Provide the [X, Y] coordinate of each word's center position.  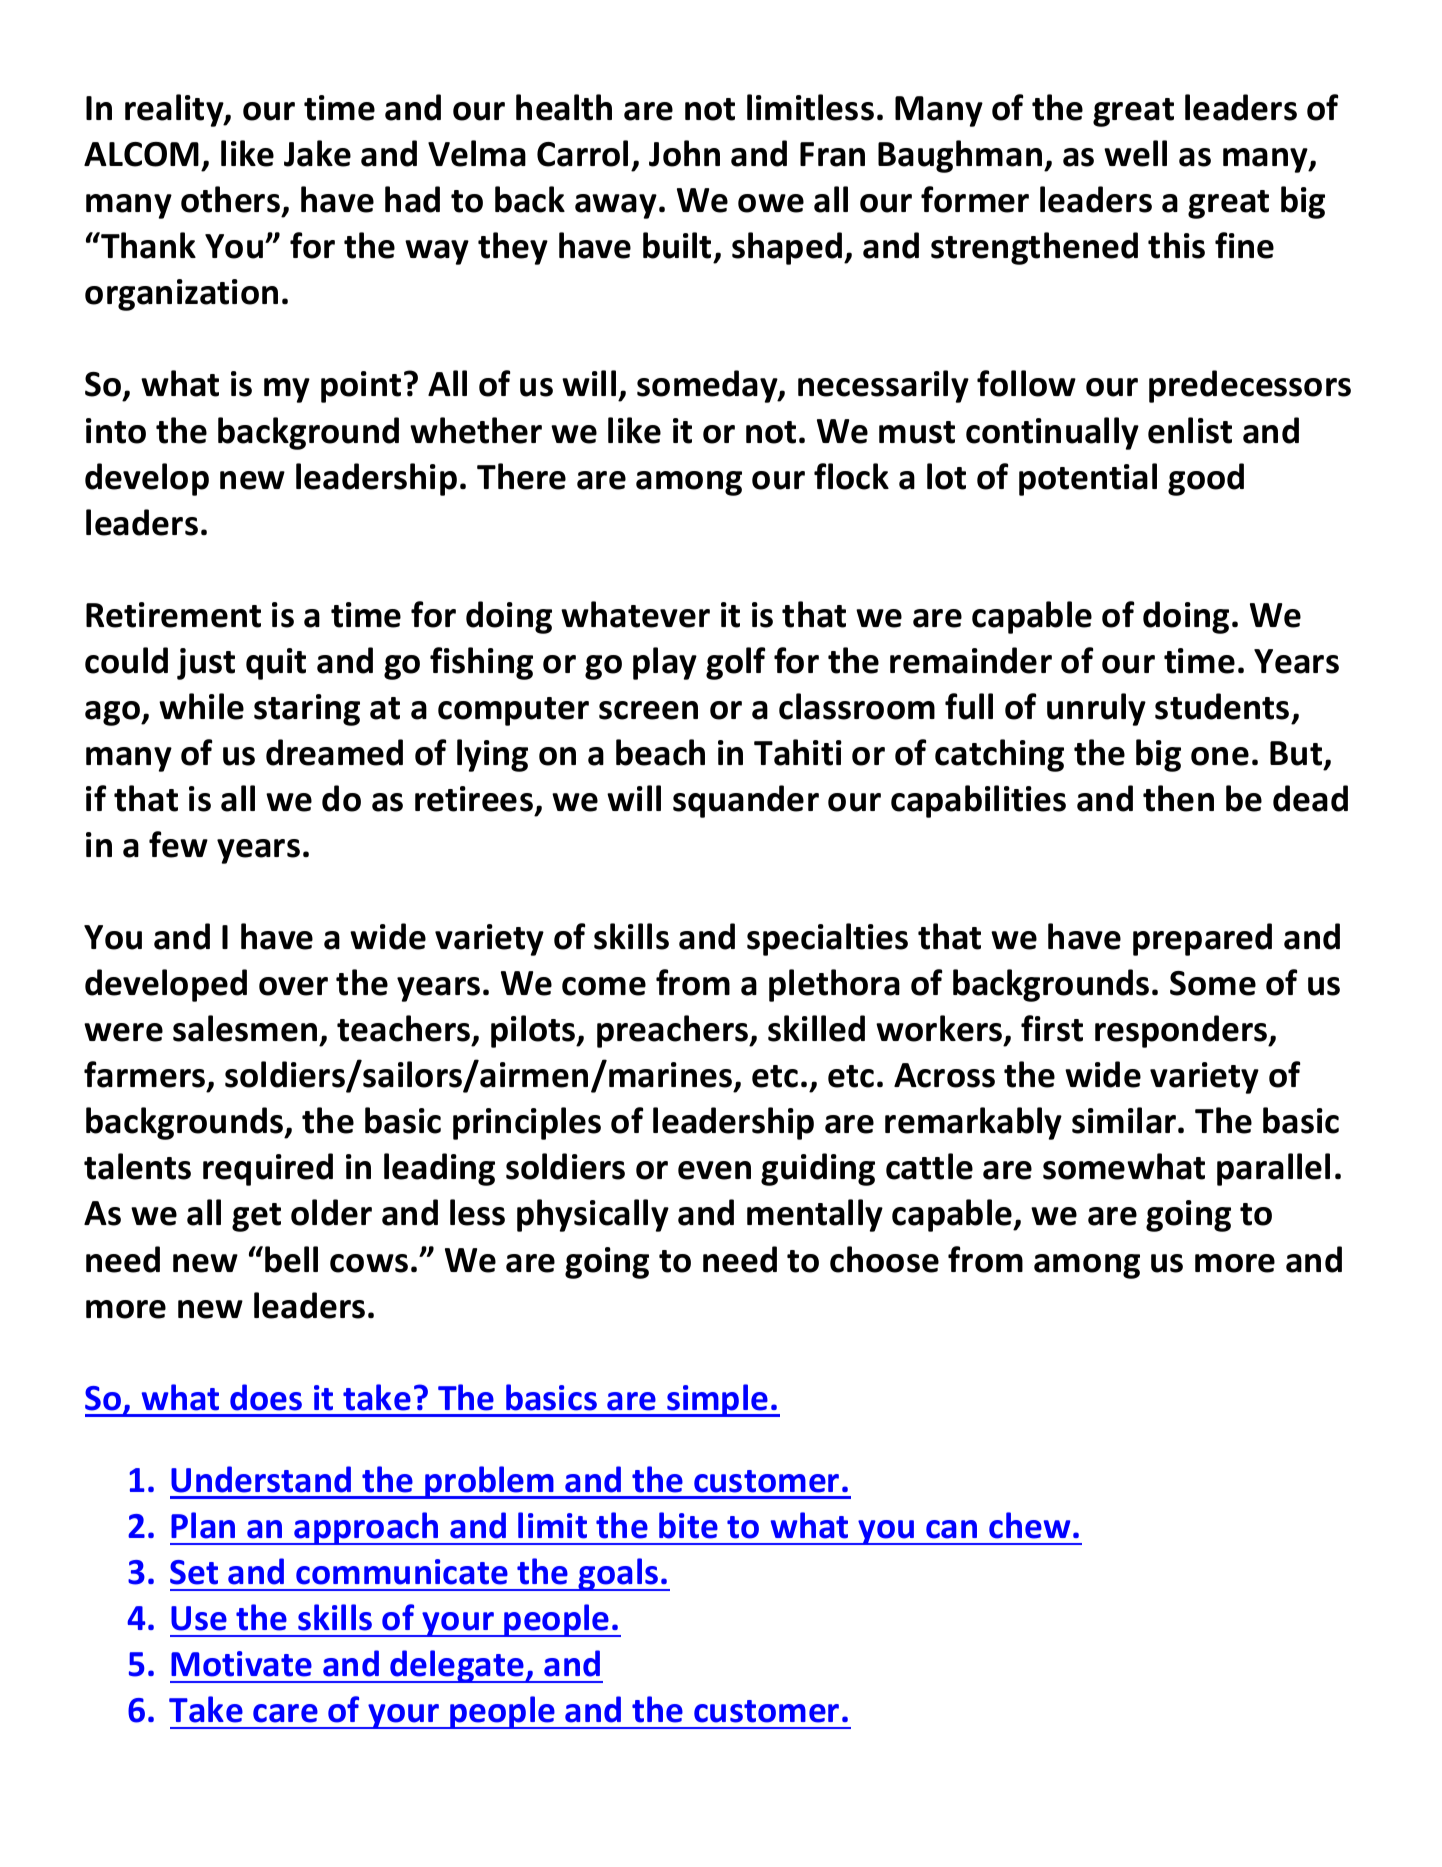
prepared [1202, 939]
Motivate [241, 1664]
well [1135, 153]
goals [618, 1574]
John [684, 153]
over [293, 986]
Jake [317, 153]
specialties [827, 939]
